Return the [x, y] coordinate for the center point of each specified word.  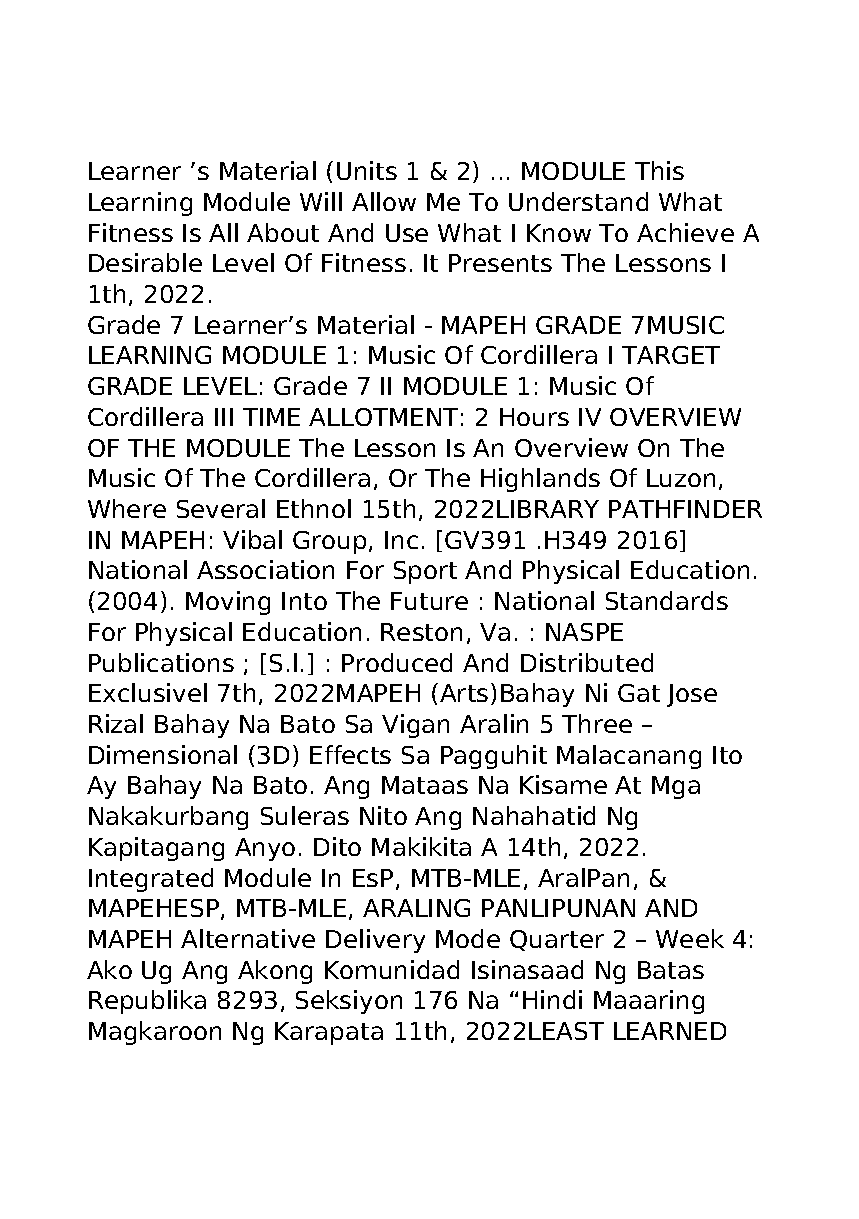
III [224, 417]
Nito [383, 815]
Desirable [145, 262]
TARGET [671, 355]
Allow [384, 201]
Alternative [248, 938]
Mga [676, 787]
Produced [397, 662]
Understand [578, 201]
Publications [161, 662]
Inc [401, 540]
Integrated [151, 880]
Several [221, 508]
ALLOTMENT [383, 417]
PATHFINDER [685, 509]
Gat [639, 693]
